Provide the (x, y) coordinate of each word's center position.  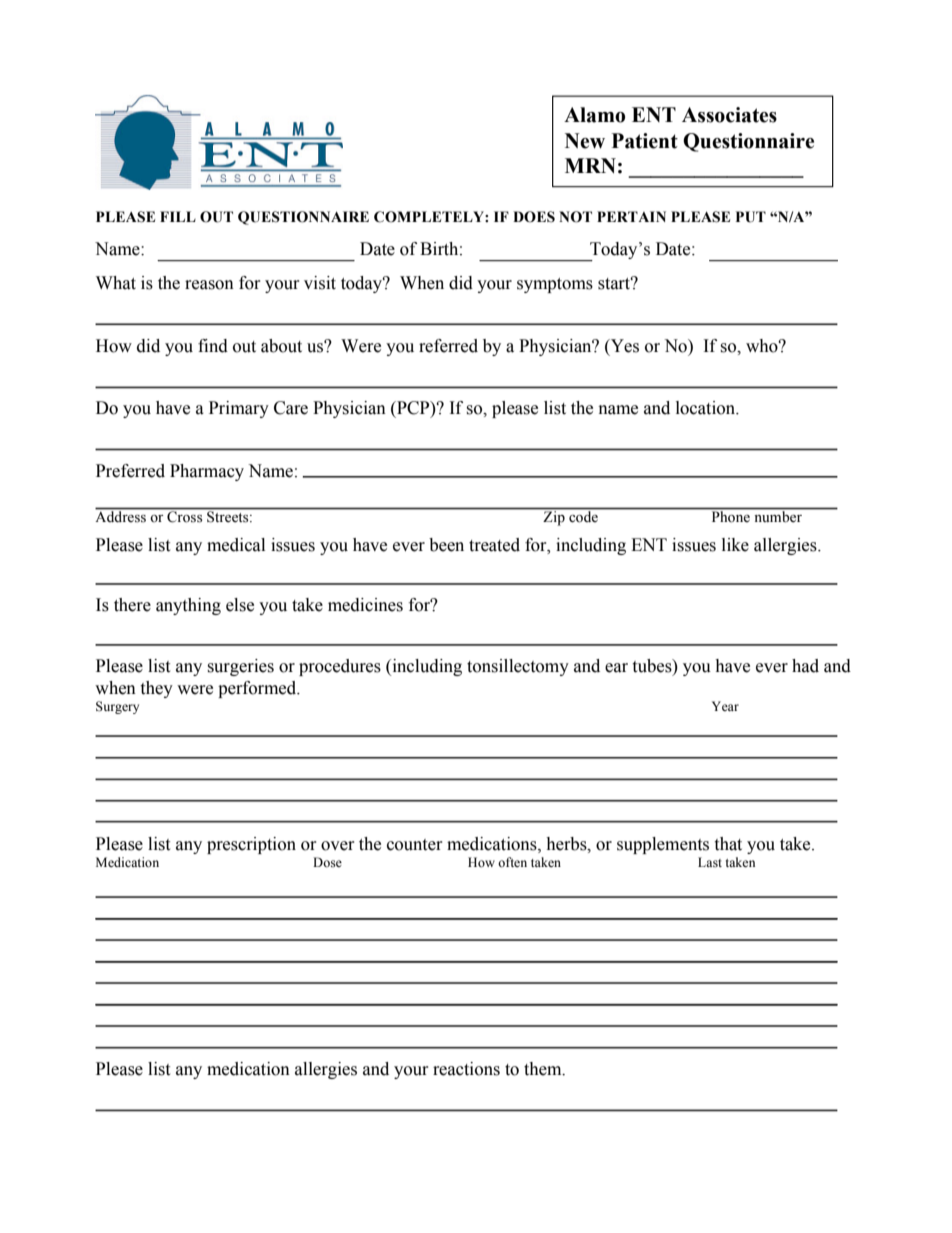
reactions (466, 1069)
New (585, 141)
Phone (731, 516)
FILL (178, 216)
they (156, 689)
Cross (184, 516)
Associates (729, 115)
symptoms (555, 285)
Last (710, 862)
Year (725, 706)
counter (415, 845)
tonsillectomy (518, 667)
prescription (251, 845)
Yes (624, 346)
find (213, 346)
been (446, 545)
